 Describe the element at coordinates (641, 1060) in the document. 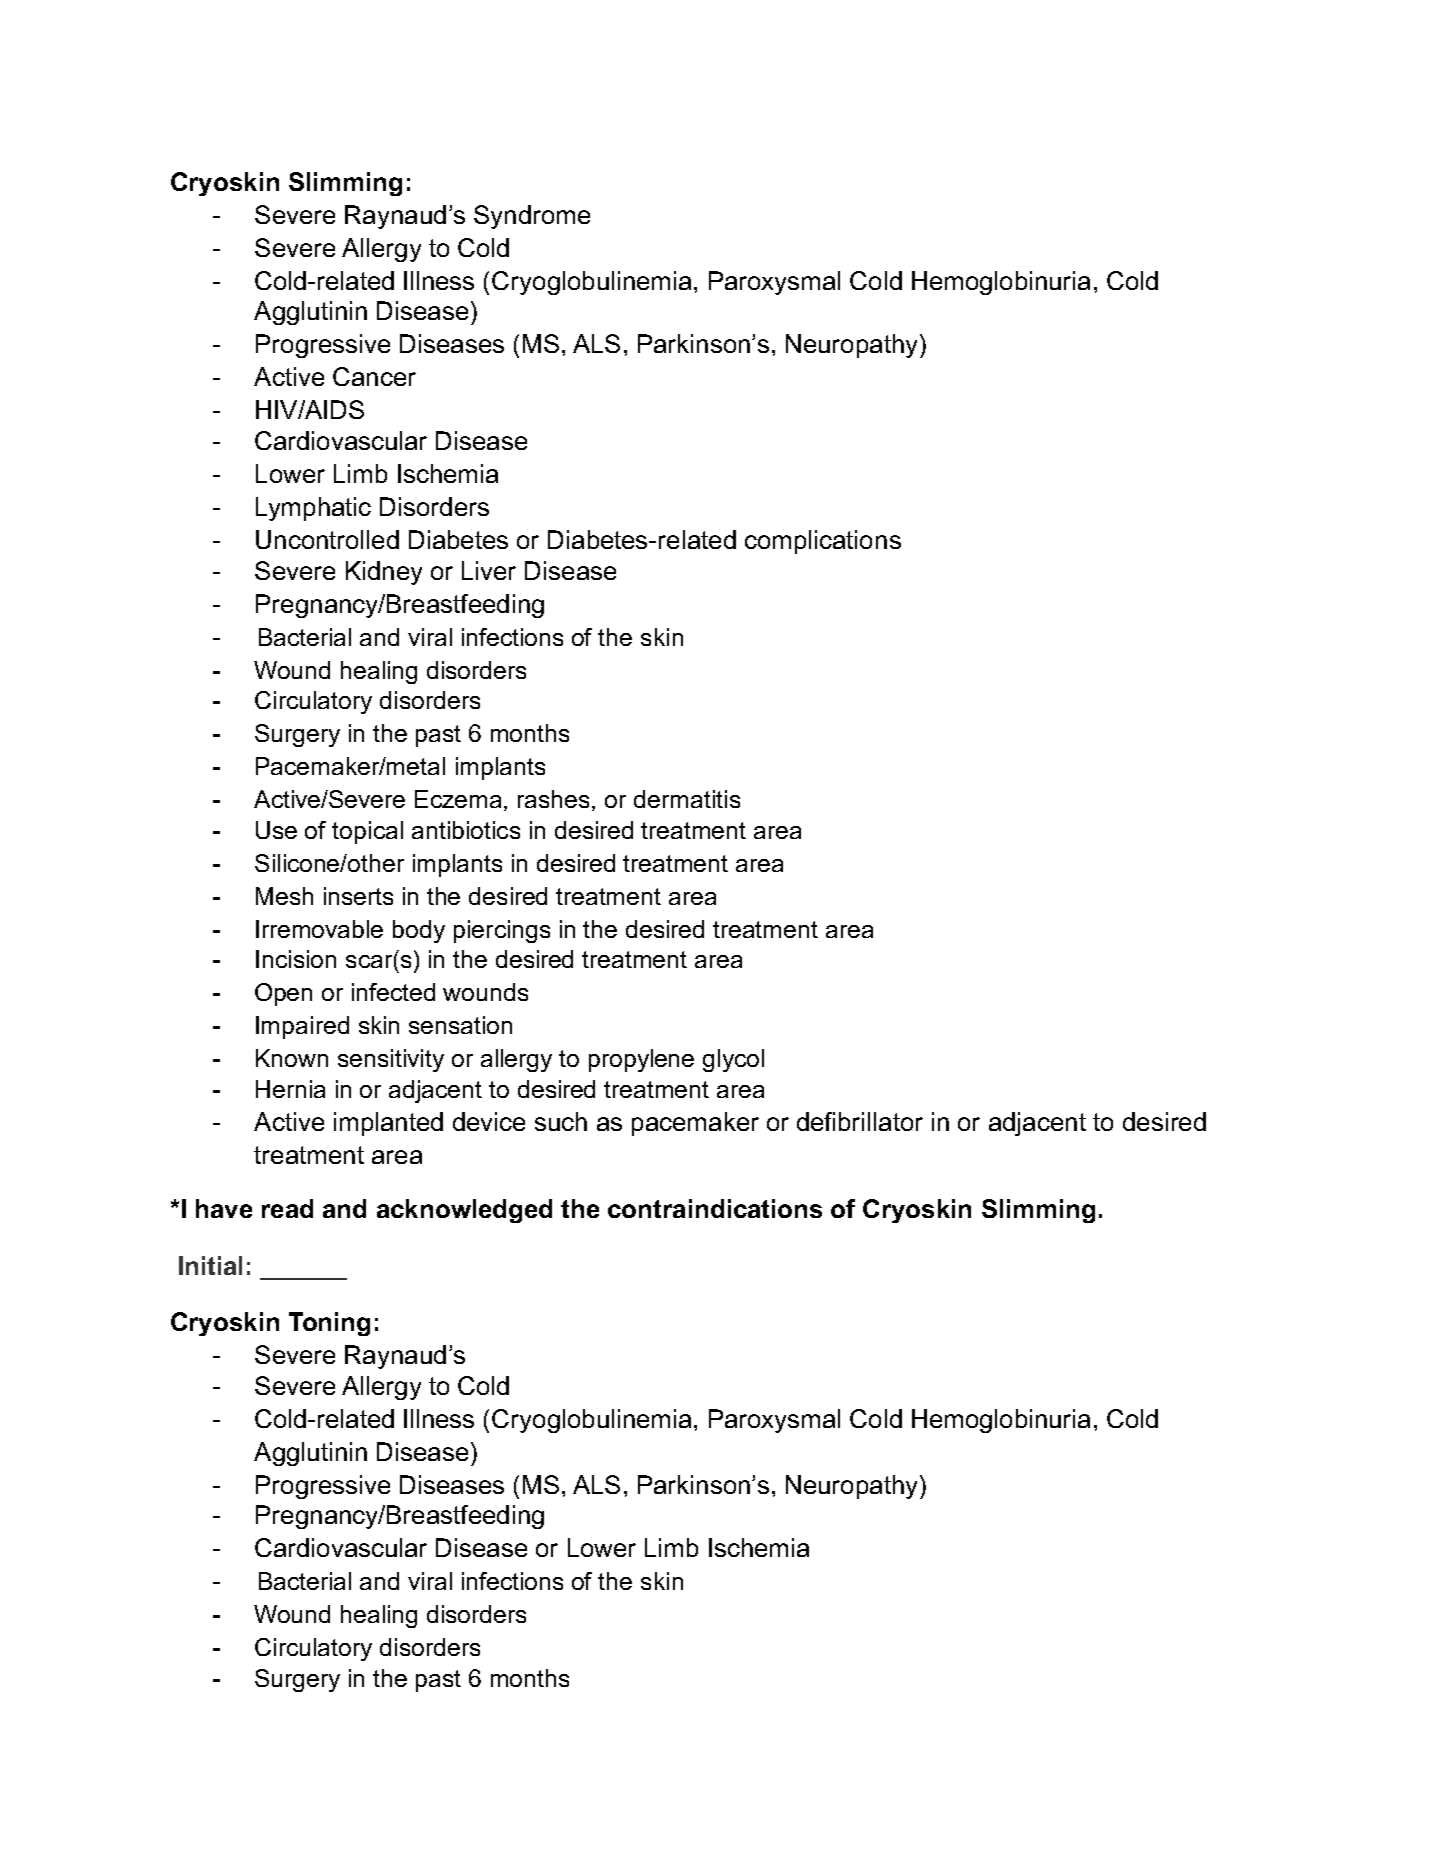

I see `propylene` at that location.
